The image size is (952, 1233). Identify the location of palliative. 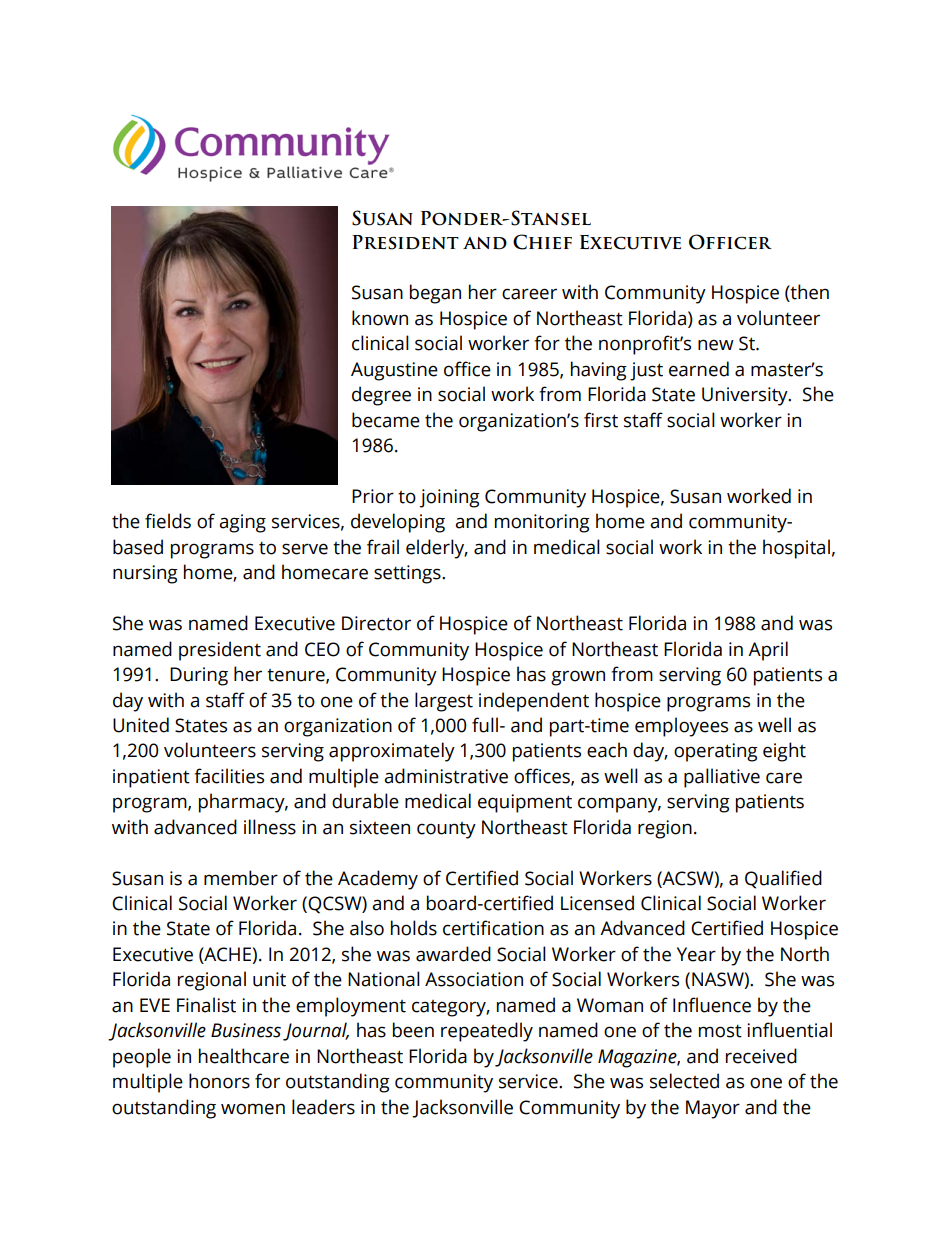
(722, 778).
